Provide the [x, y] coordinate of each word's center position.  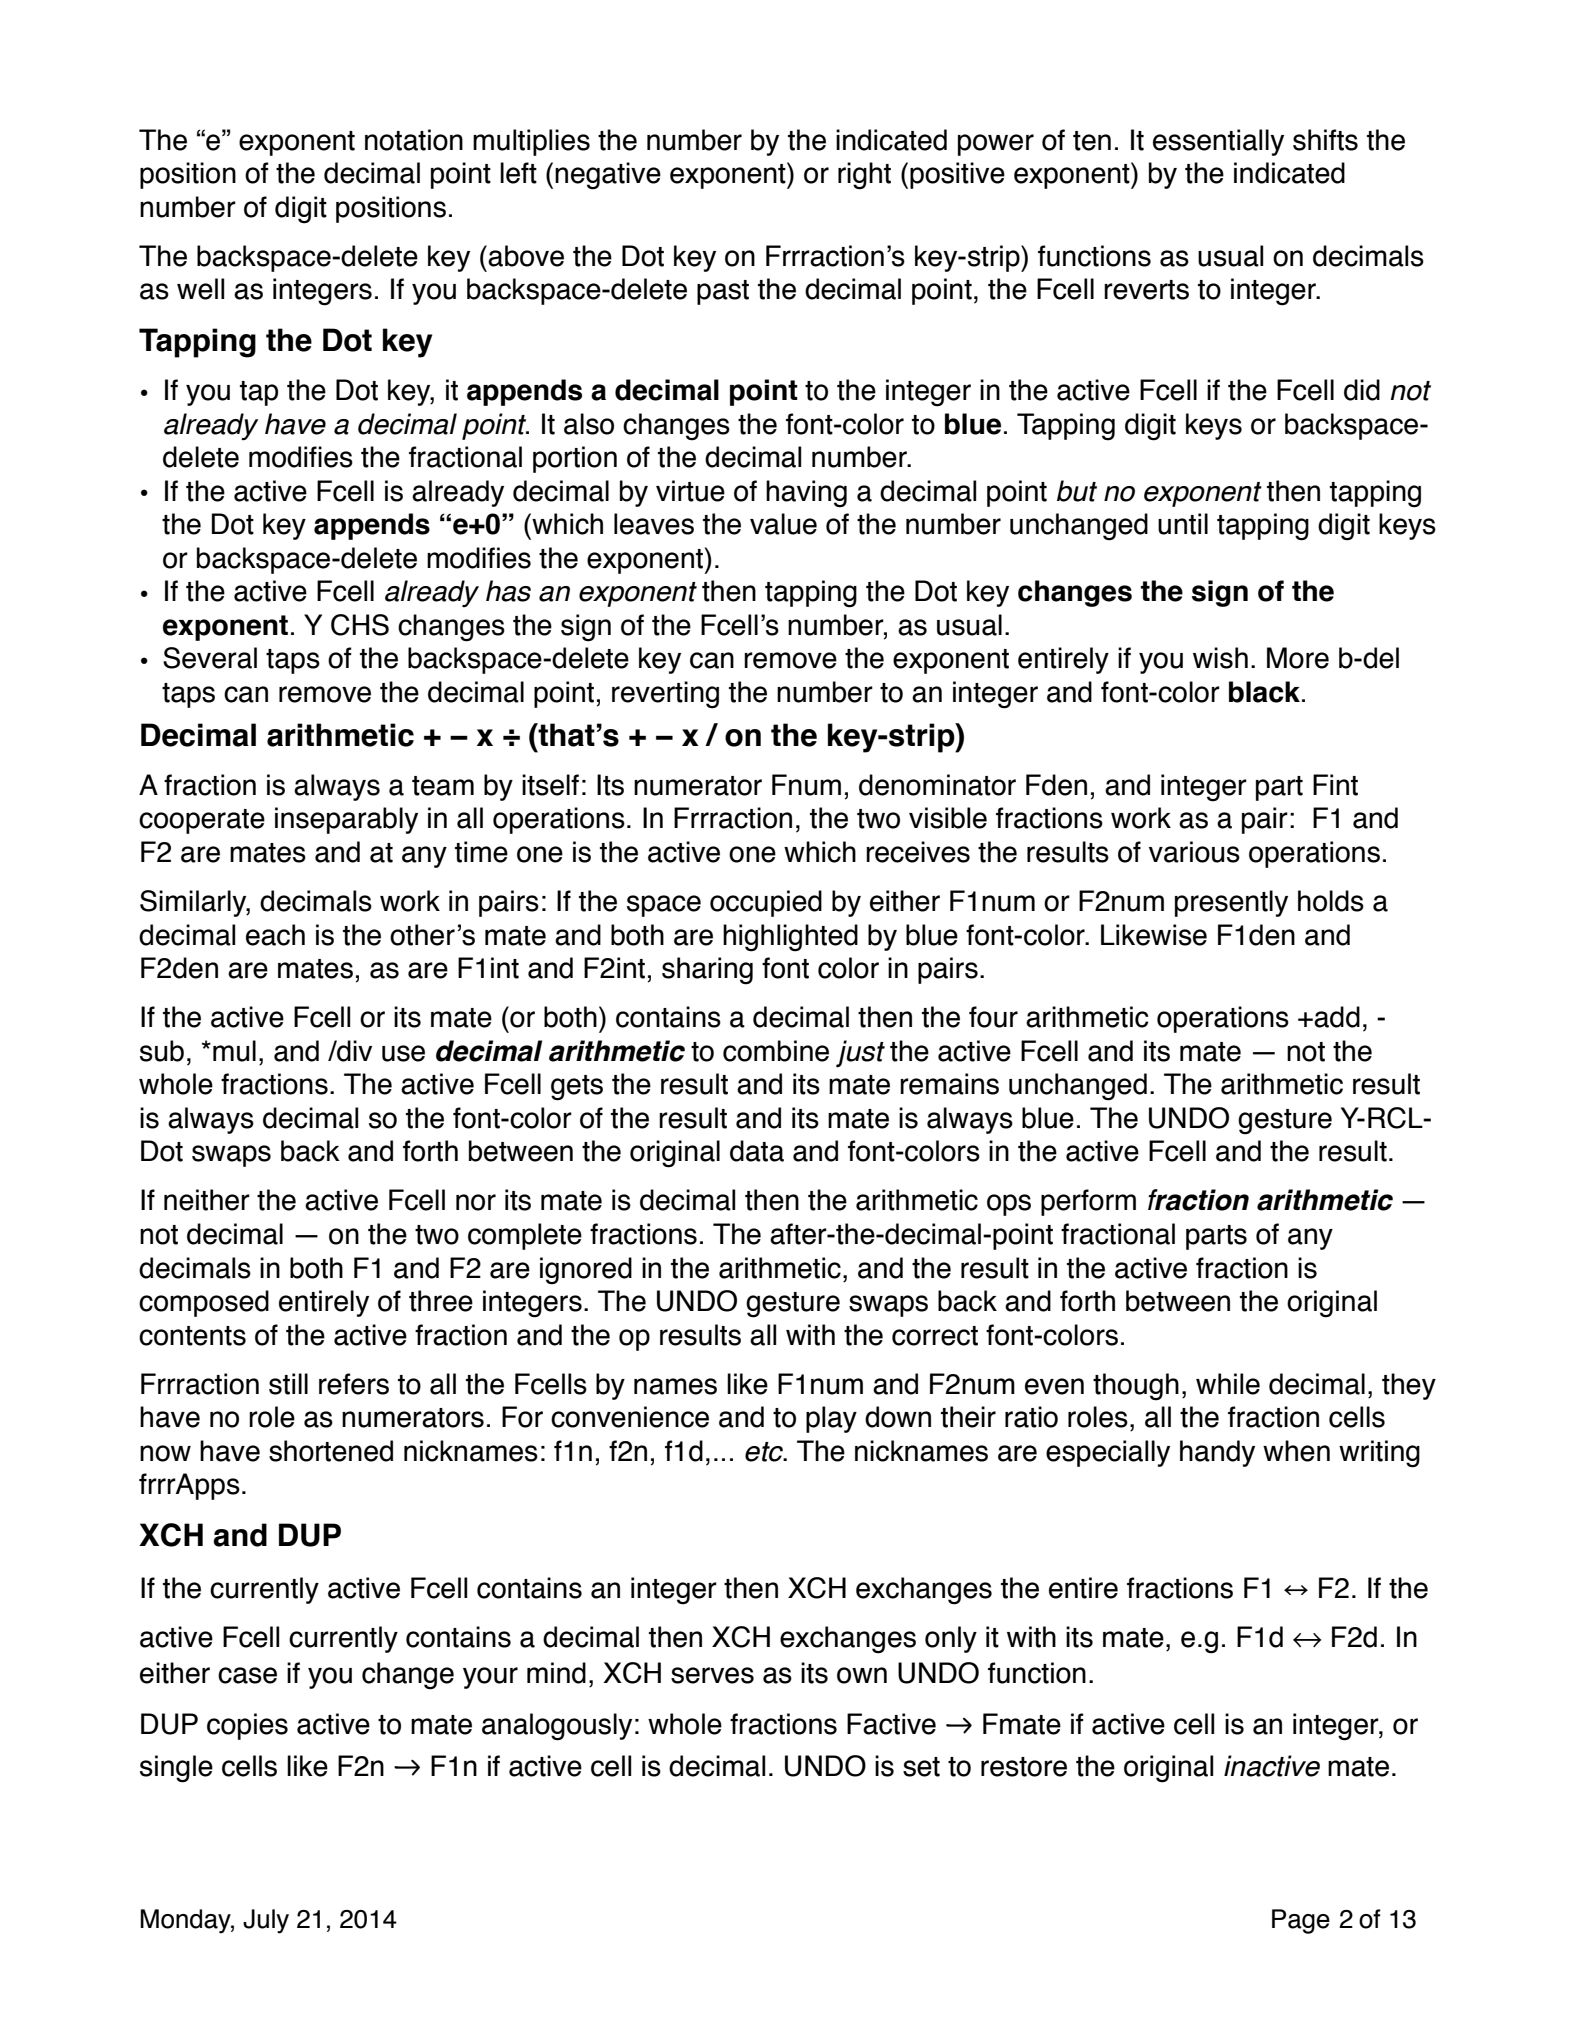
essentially [1218, 142]
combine [776, 1051]
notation [414, 140]
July [266, 1921]
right [864, 176]
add [1336, 1017]
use [403, 1053]
